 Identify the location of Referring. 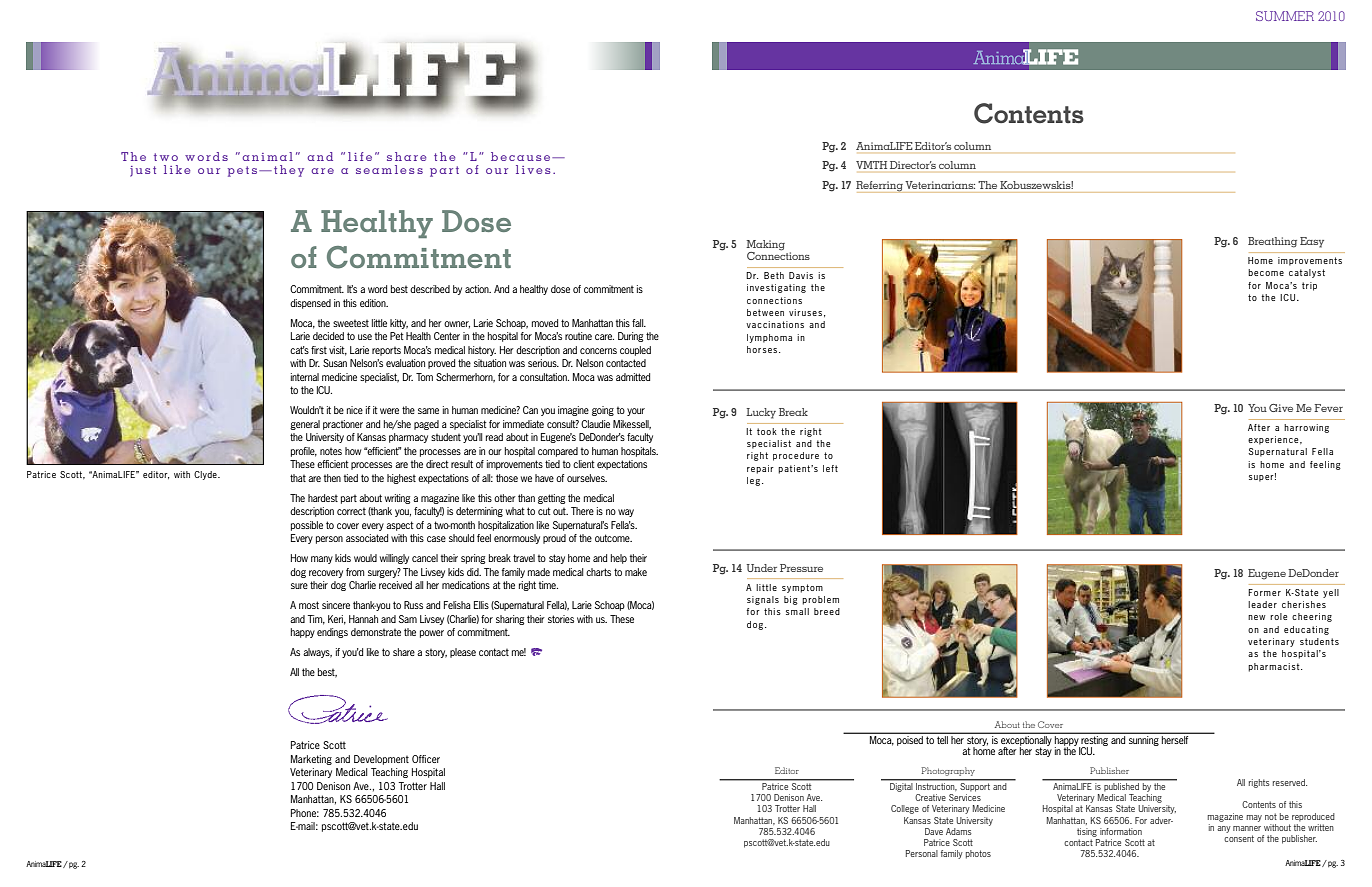
(880, 187).
